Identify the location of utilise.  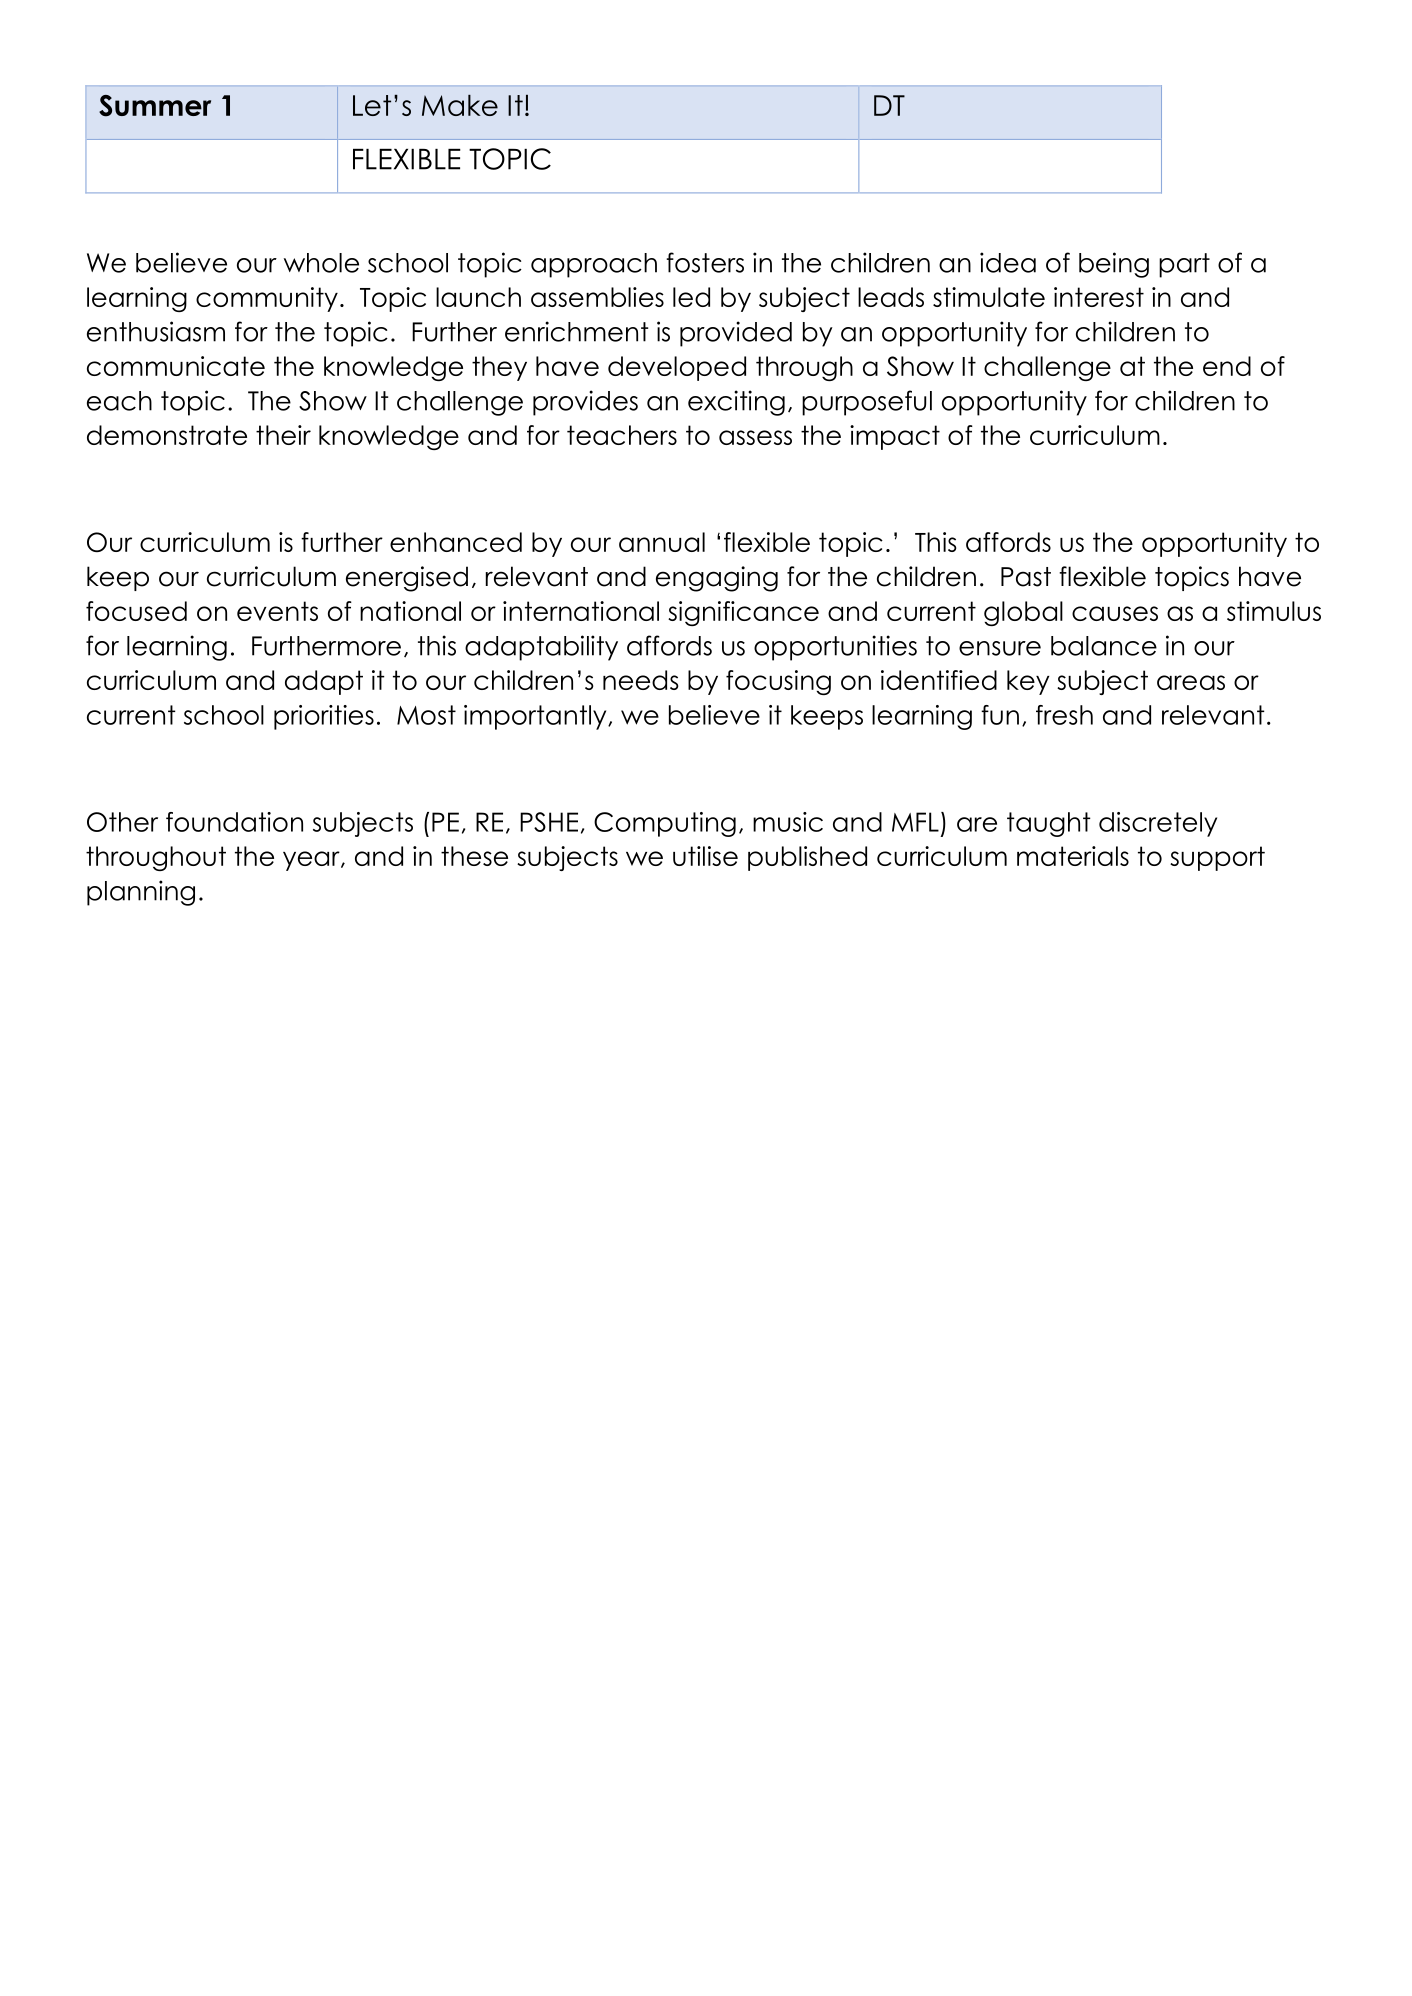
(705, 856).
